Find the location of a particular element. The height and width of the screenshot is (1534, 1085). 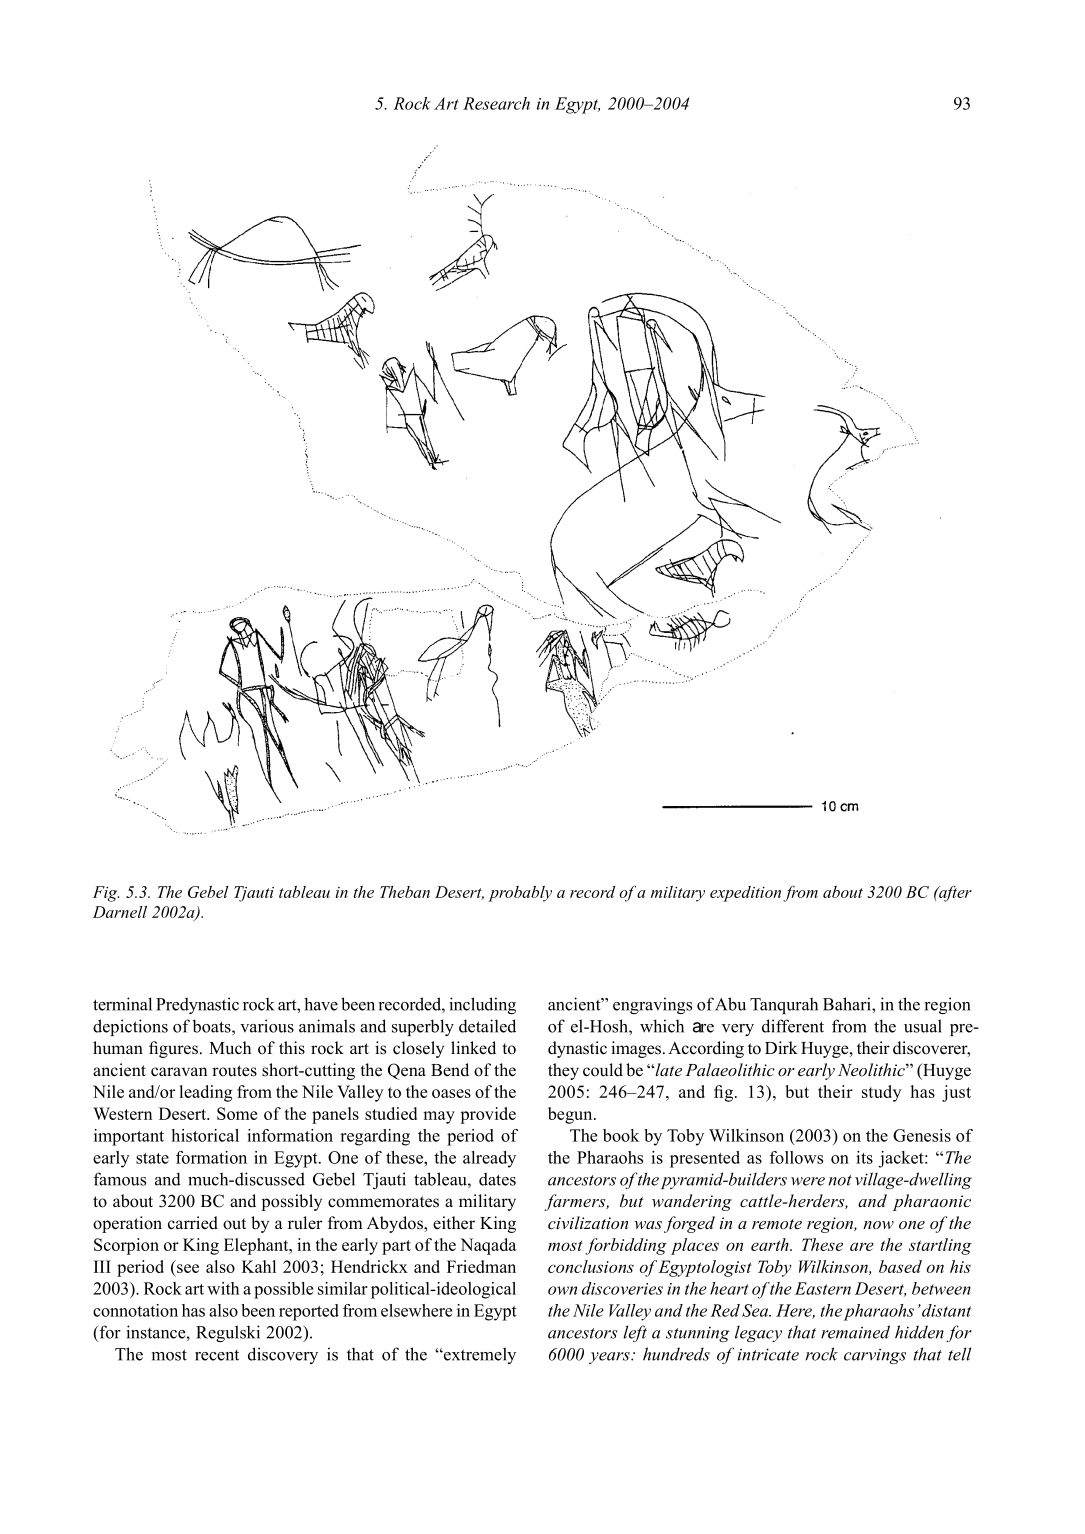

Bahari is located at coordinates (848, 1004).
